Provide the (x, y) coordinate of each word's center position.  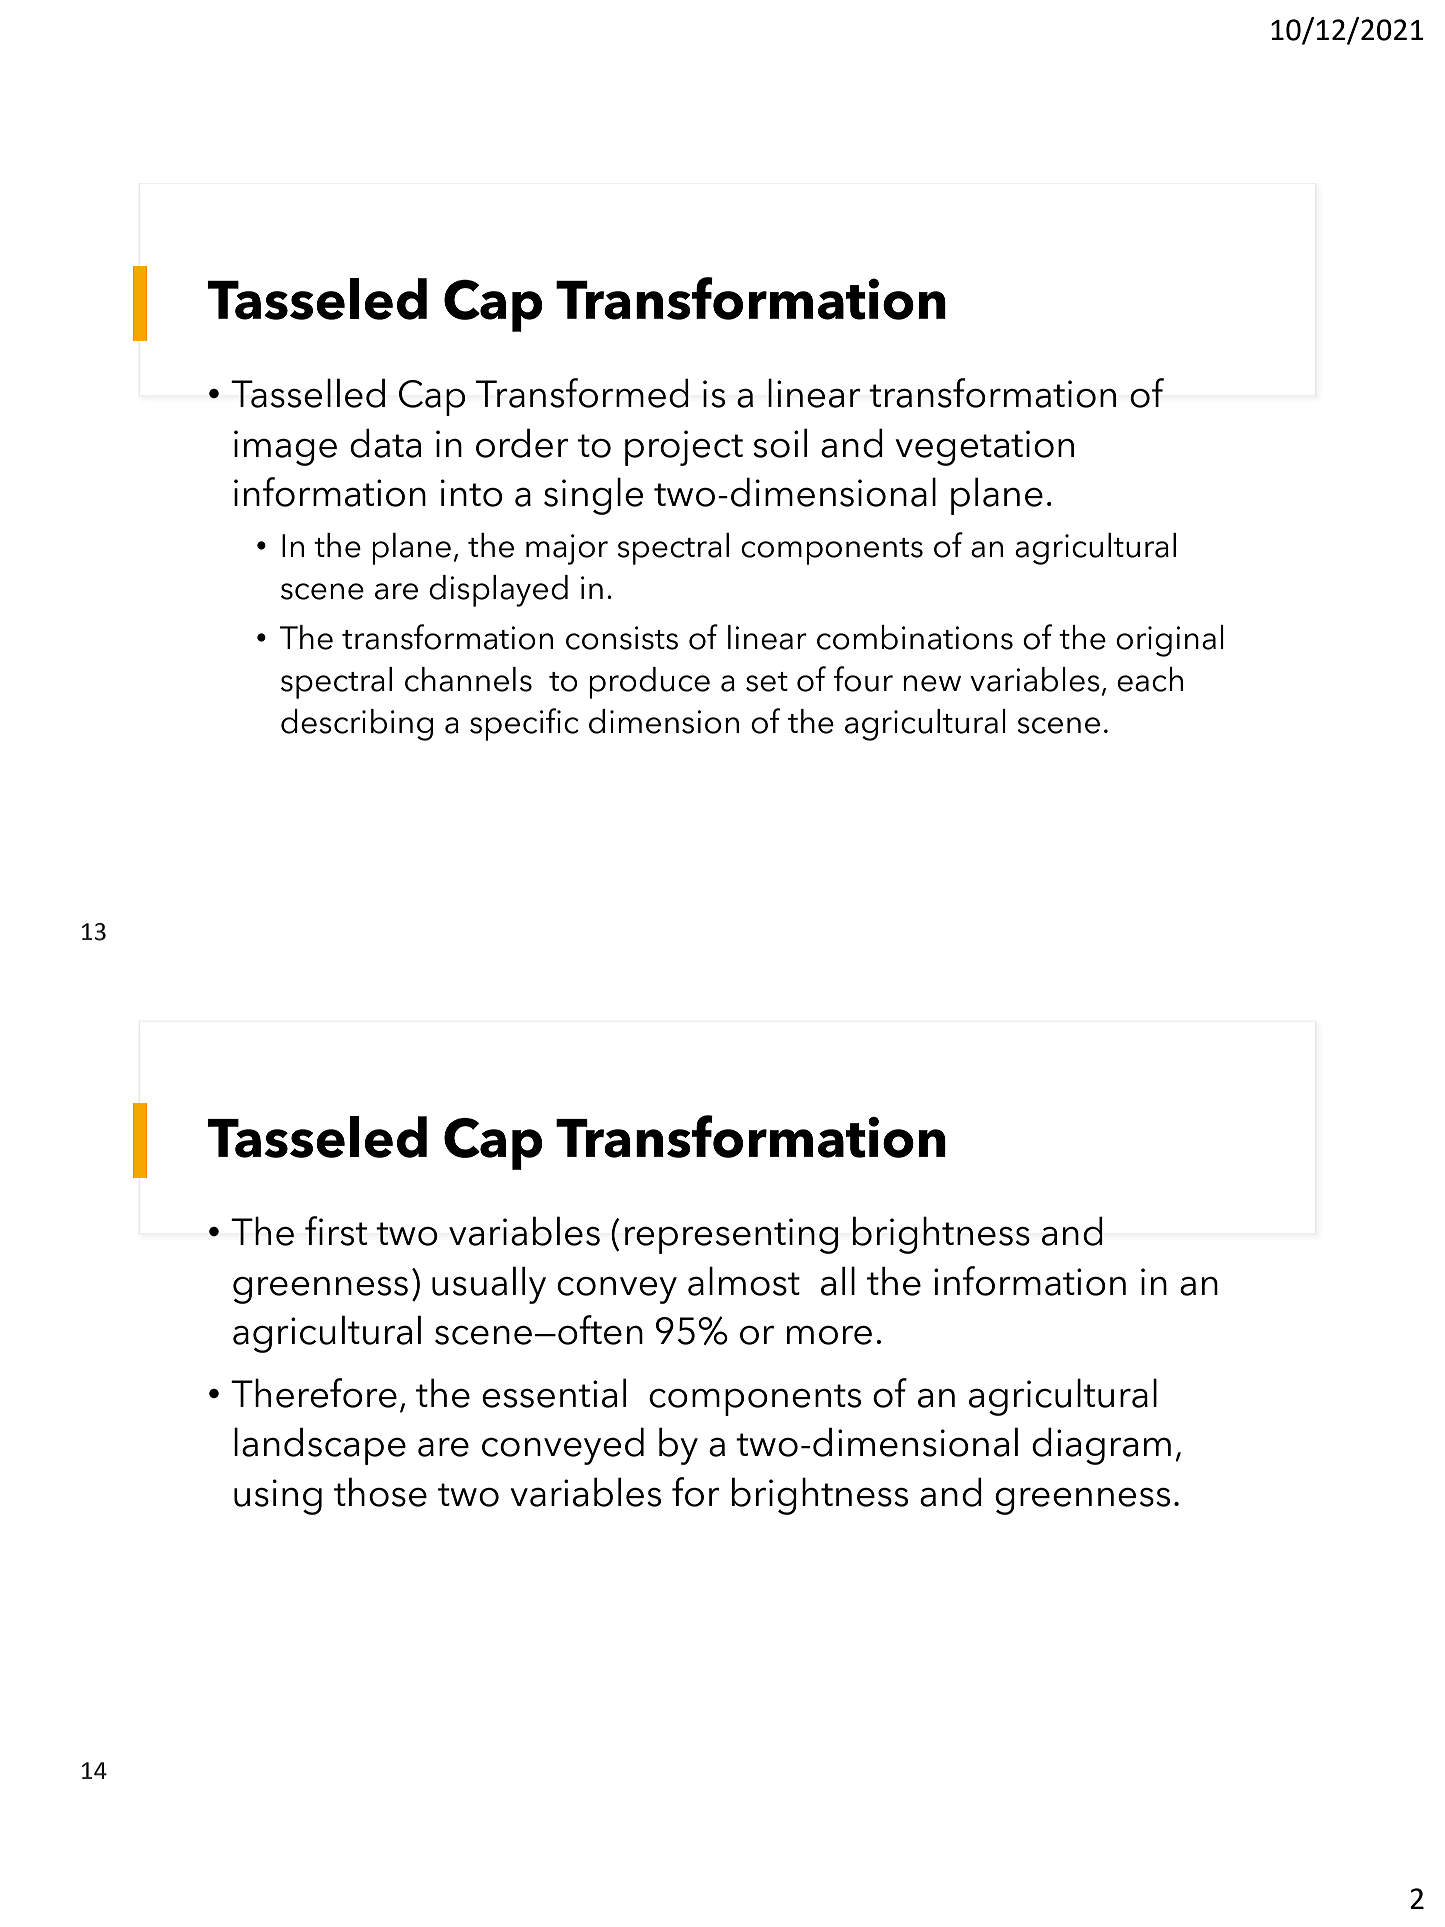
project (684, 448)
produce (649, 683)
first (336, 1231)
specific (524, 724)
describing (357, 725)
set (767, 682)
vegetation (984, 448)
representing (731, 1236)
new (932, 683)
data (386, 443)
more (829, 1335)
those (380, 1492)
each (1150, 679)
